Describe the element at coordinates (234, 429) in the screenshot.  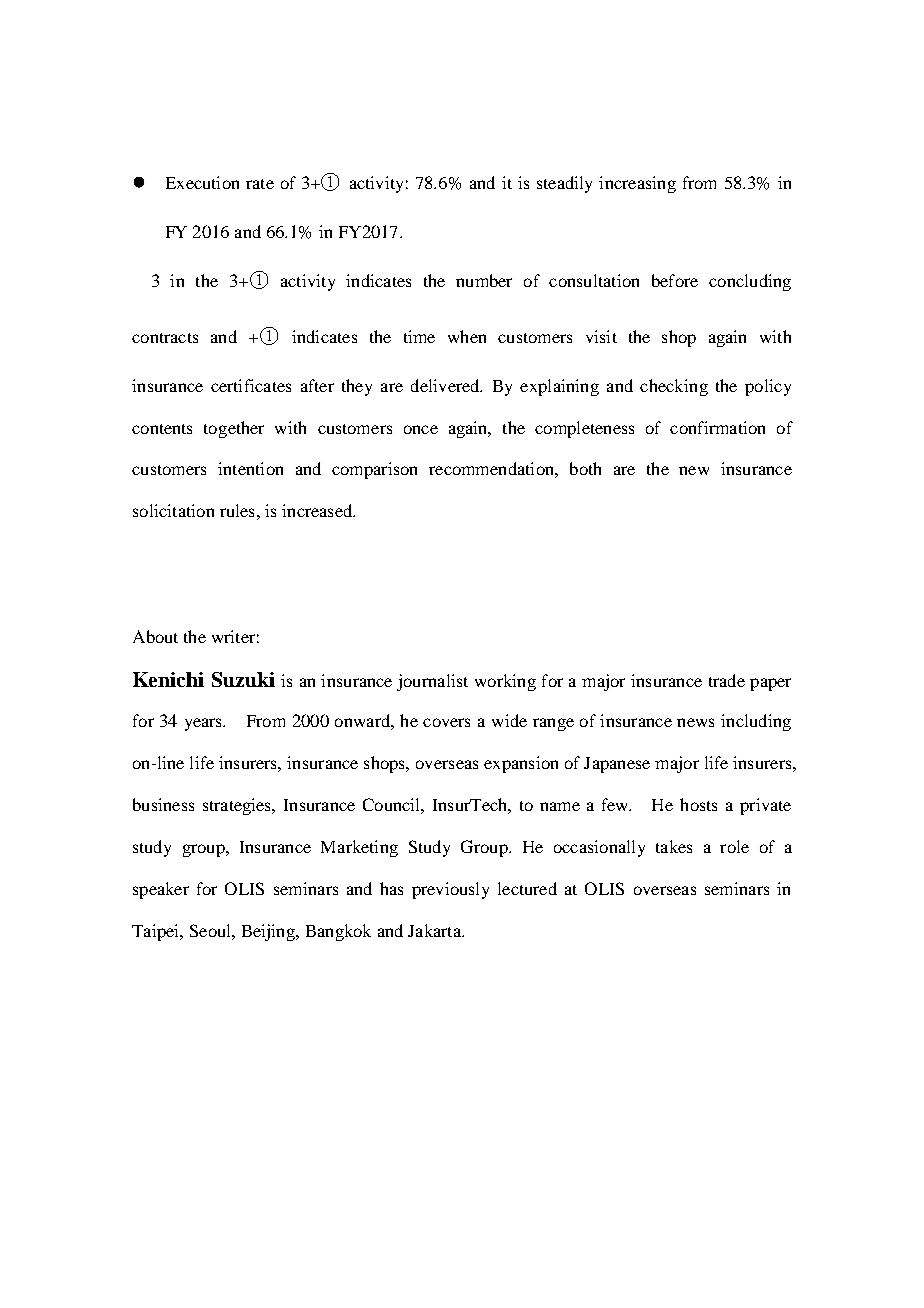
I see `together` at that location.
